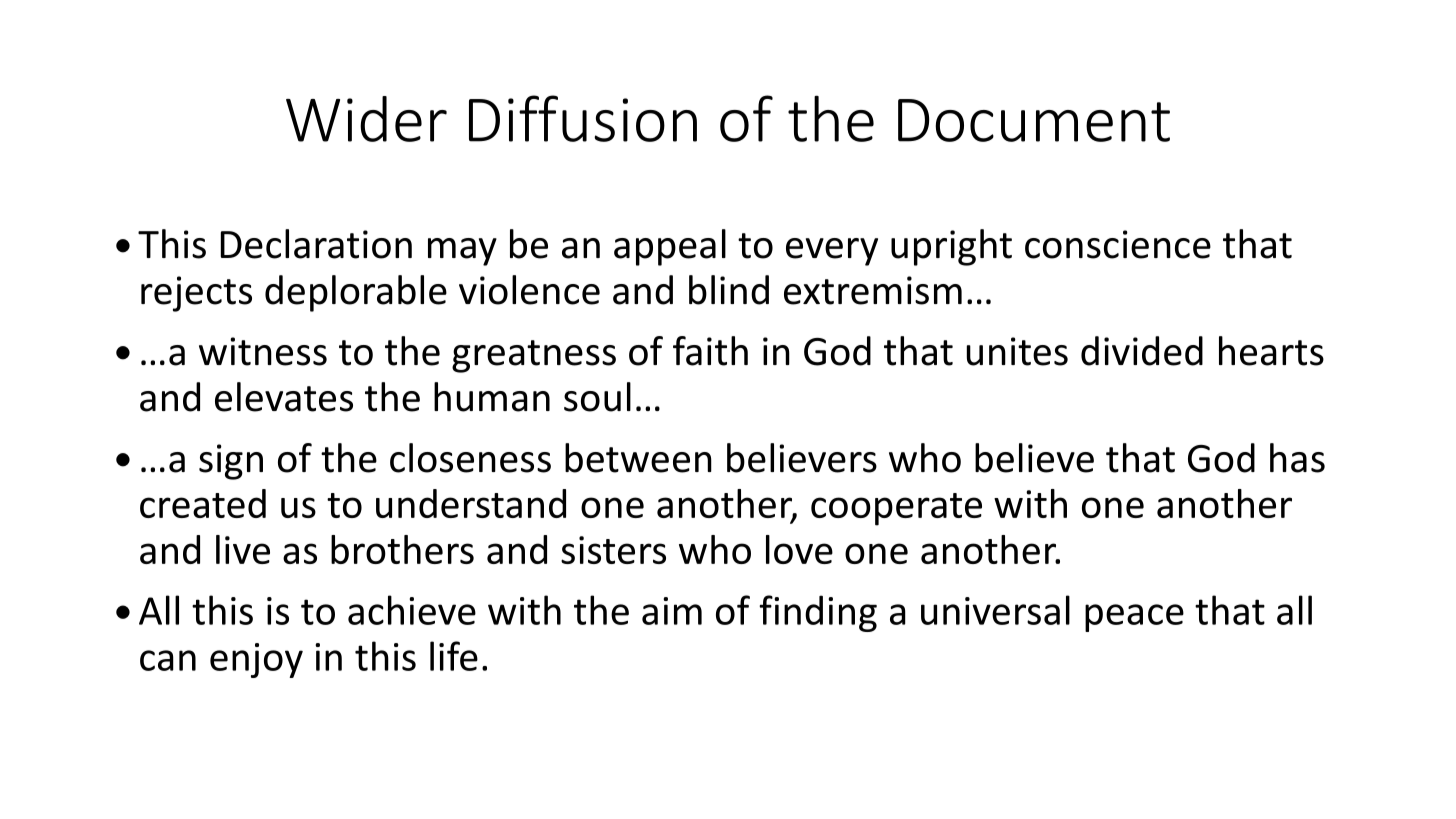  What do you see at coordinates (1297, 458) in the screenshot?
I see `has` at bounding box center [1297, 458].
